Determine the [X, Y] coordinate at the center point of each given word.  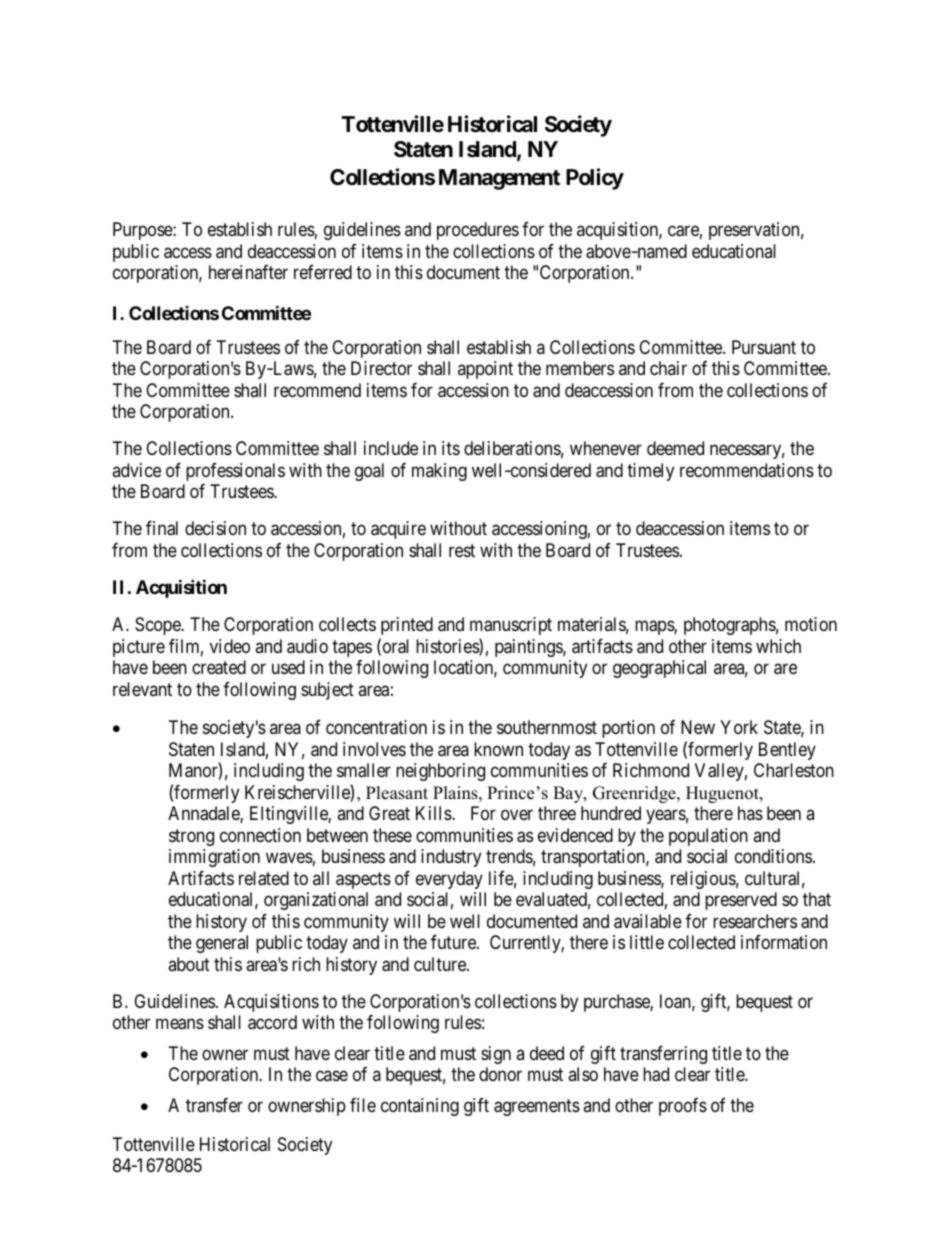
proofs [683, 1107]
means [180, 1024]
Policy [595, 179]
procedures [478, 231]
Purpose [143, 231]
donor [500, 1074]
